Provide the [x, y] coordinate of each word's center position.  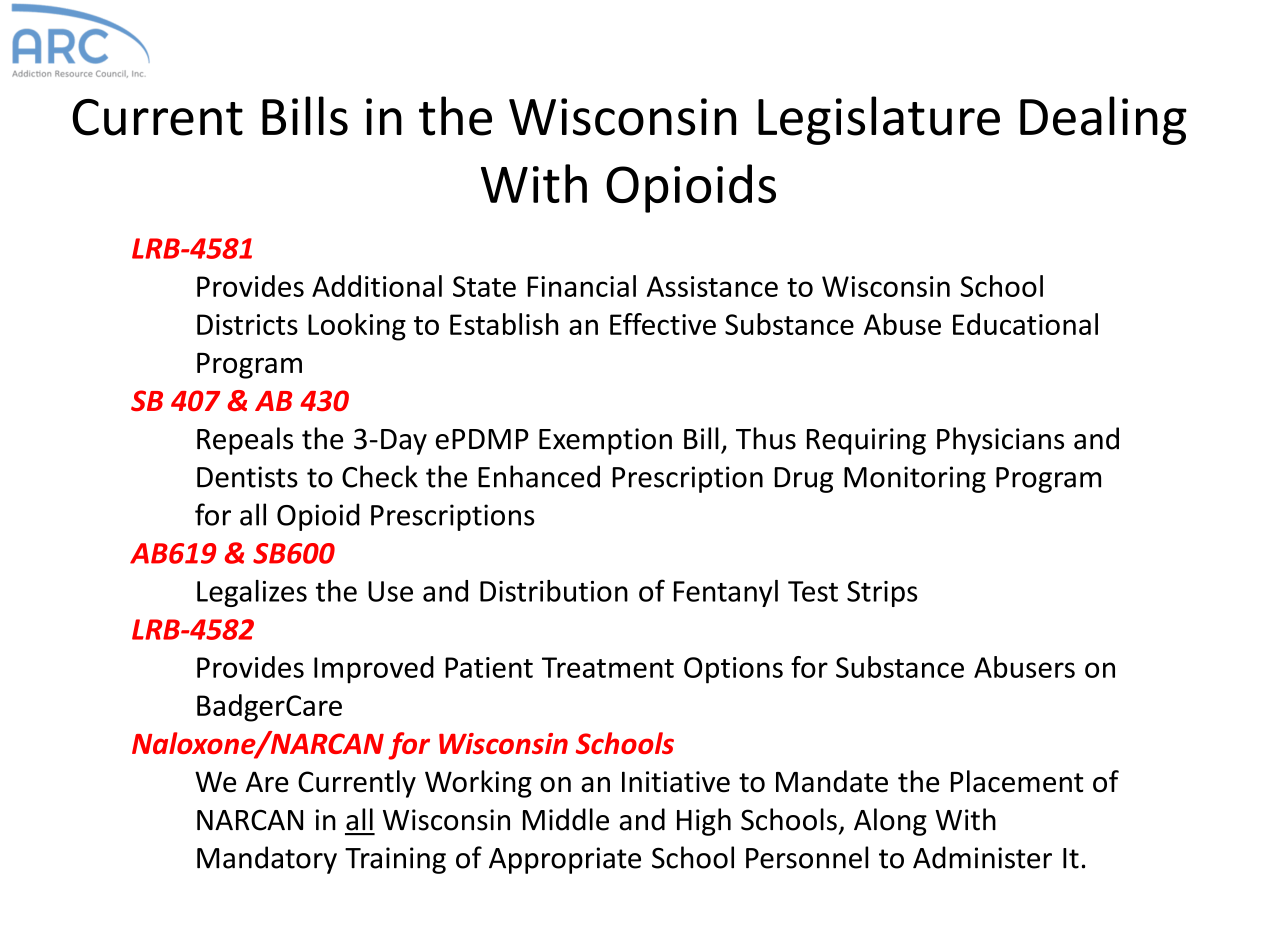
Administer [982, 857]
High [704, 822]
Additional [377, 286]
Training [395, 860]
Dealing [1103, 120]
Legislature [879, 120]
